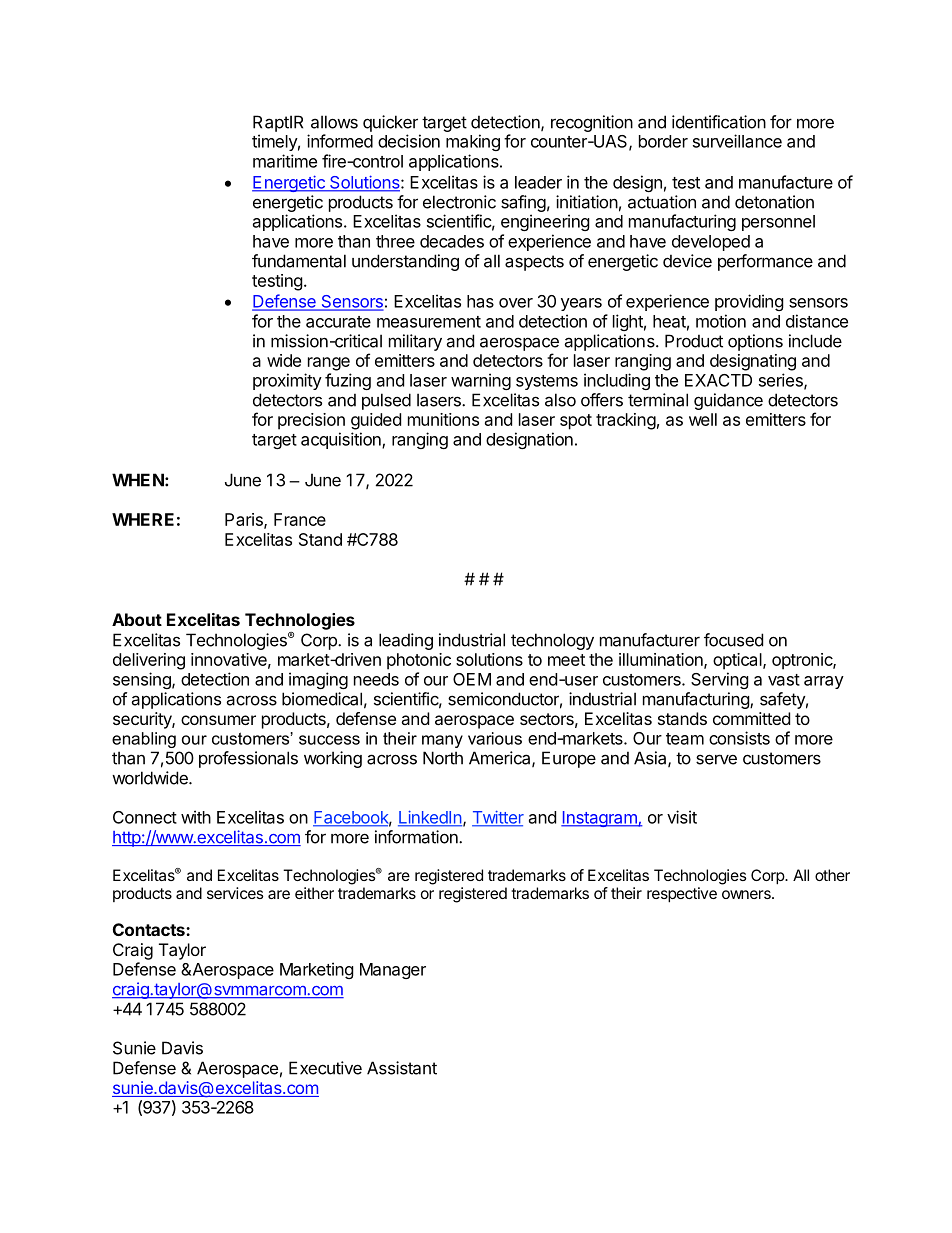 This screenshot has height=1233, width=952. Describe the element at coordinates (473, 142) in the screenshot. I see `making` at that location.
